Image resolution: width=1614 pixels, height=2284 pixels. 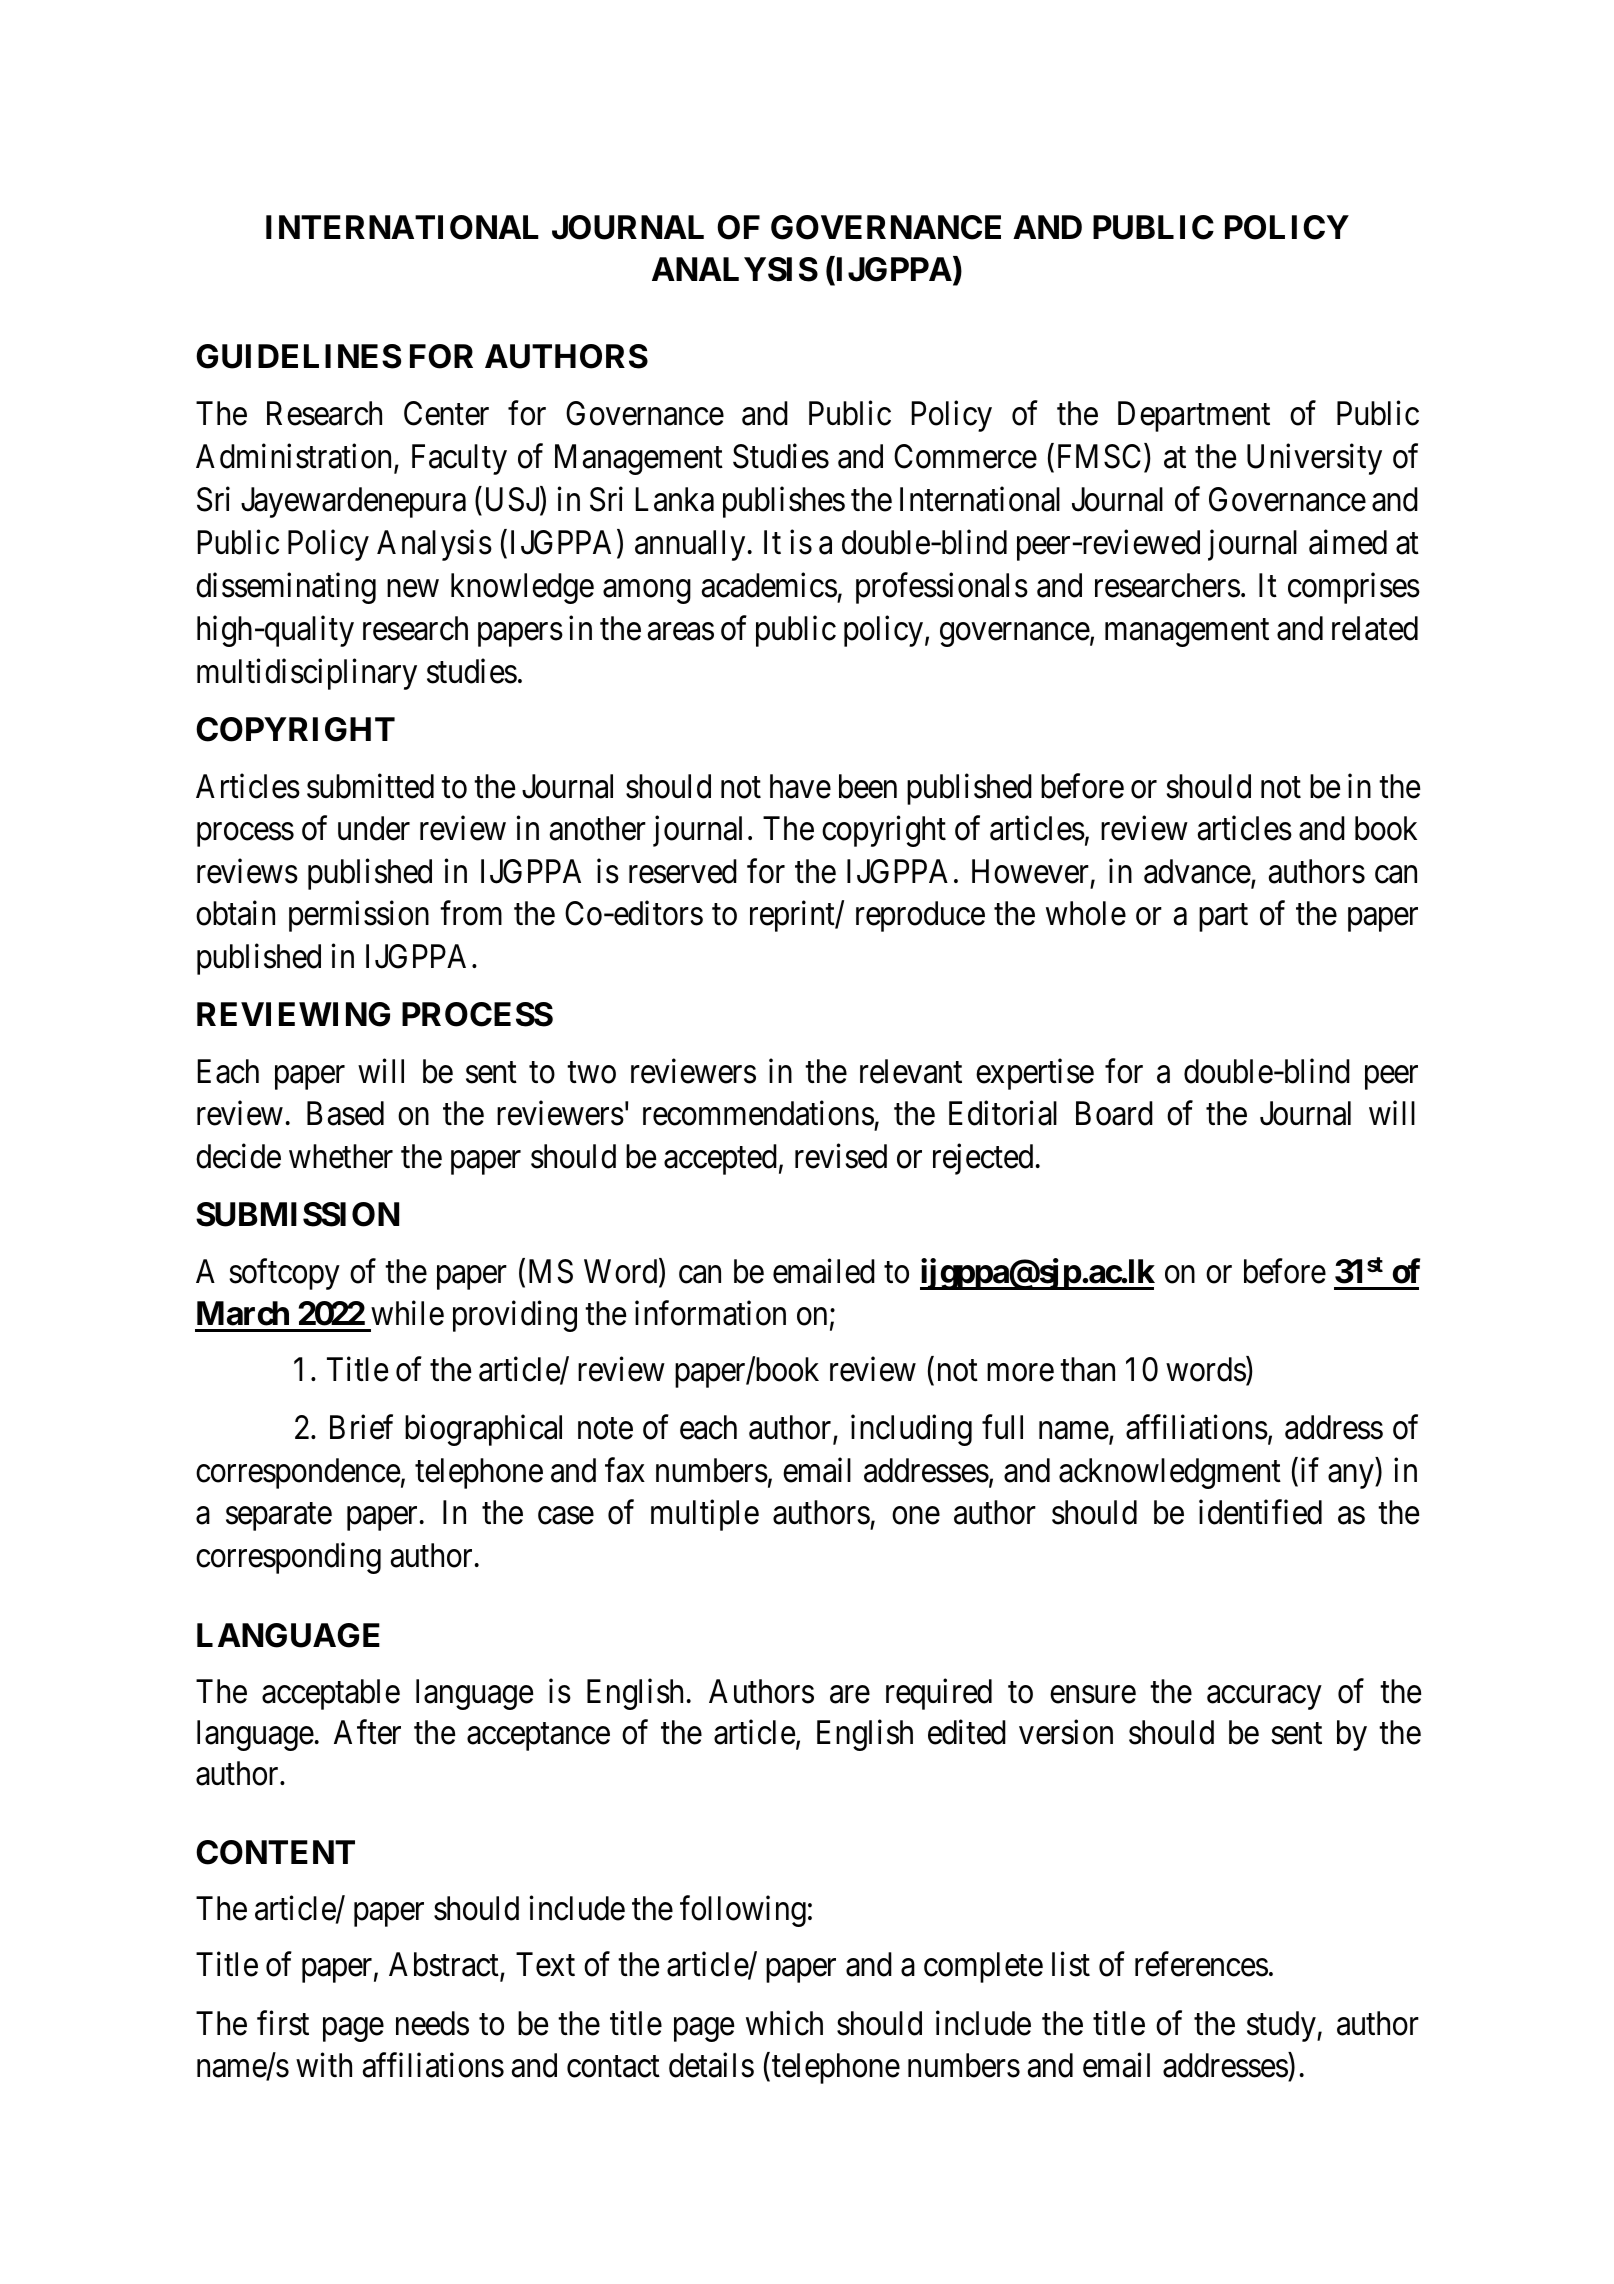 I want to click on Board, so click(x=1114, y=1113).
